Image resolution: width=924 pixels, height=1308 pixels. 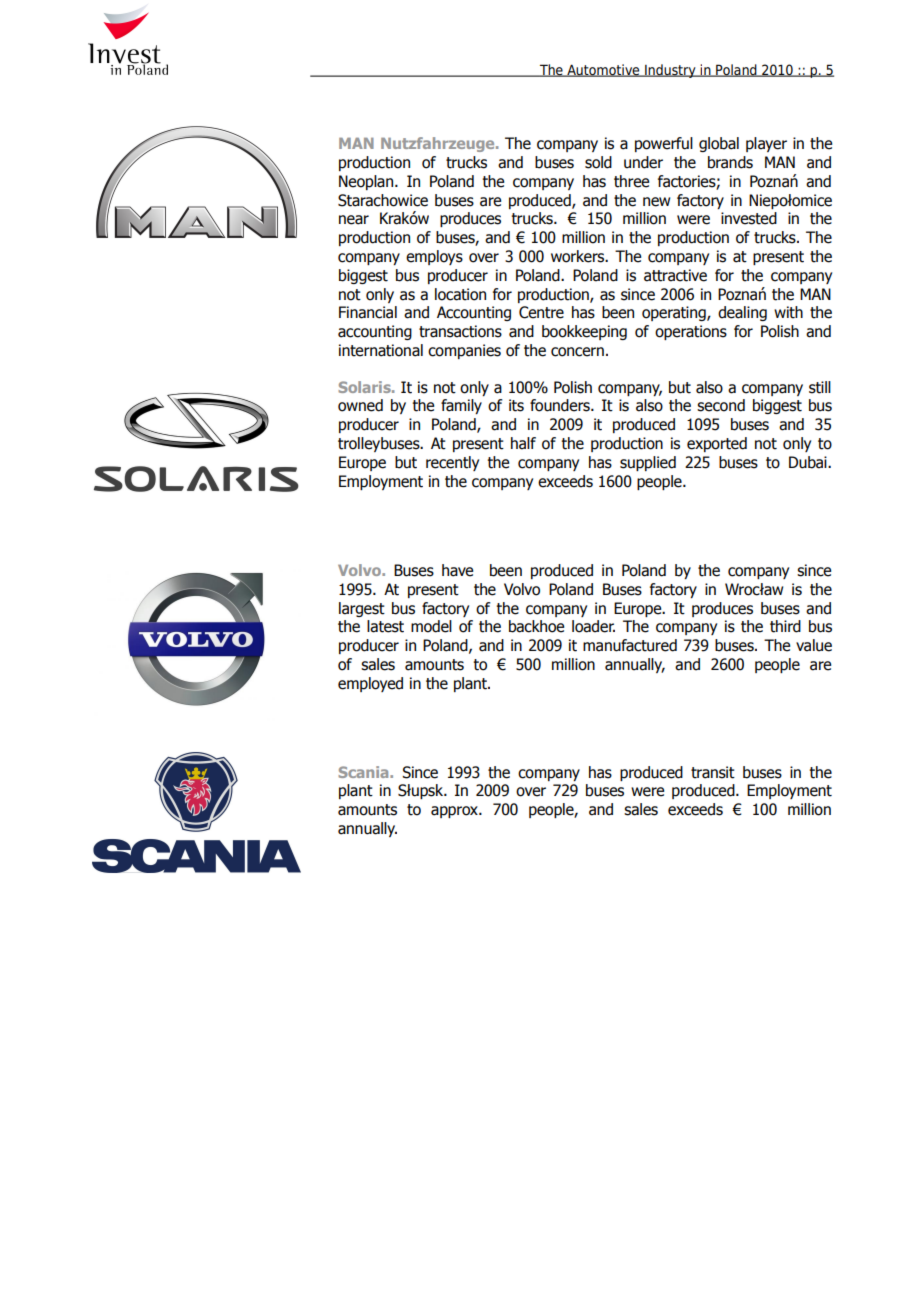 What do you see at coordinates (603, 70) in the screenshot?
I see `Automotive` at bounding box center [603, 70].
